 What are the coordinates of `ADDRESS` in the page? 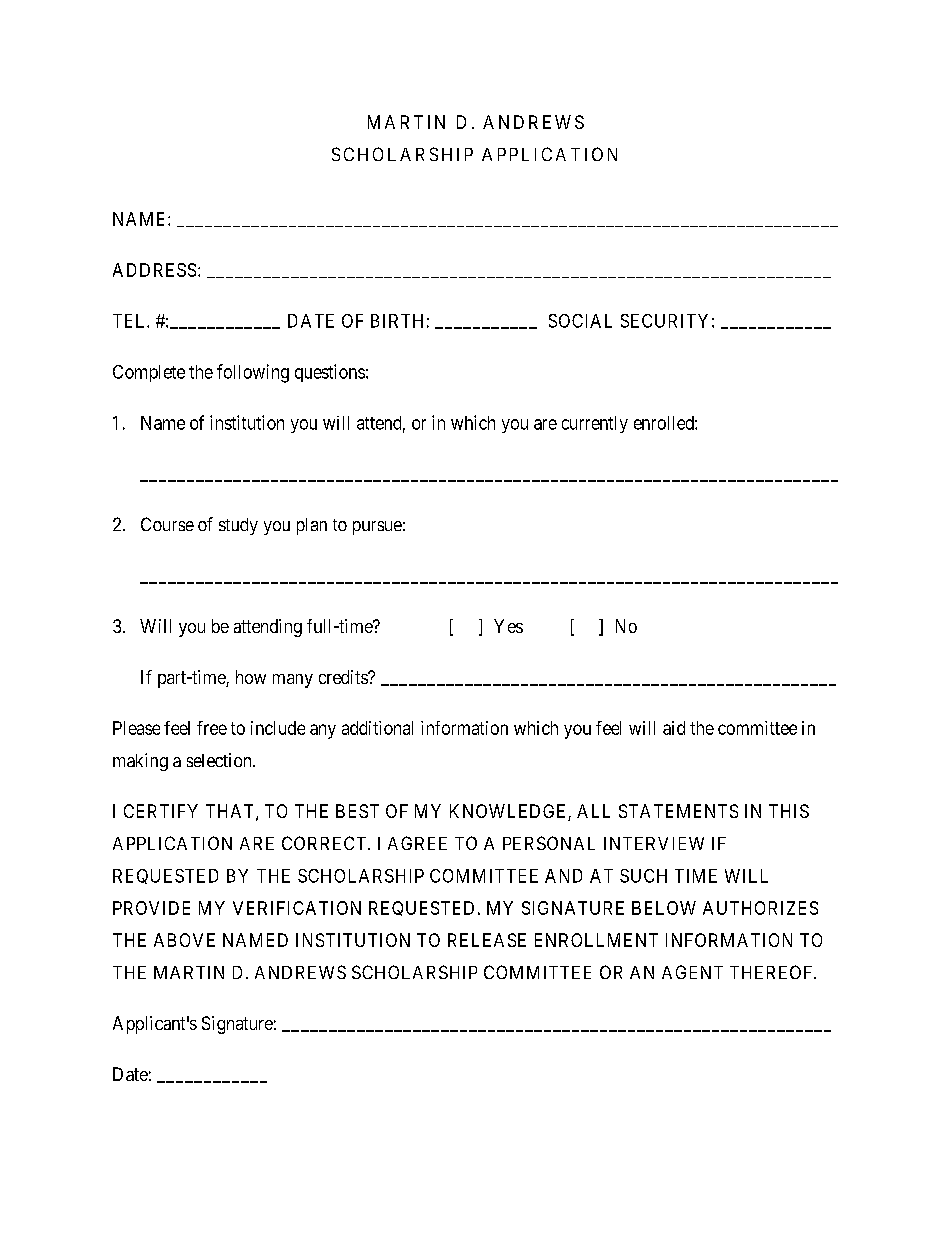 It's located at (154, 270).
